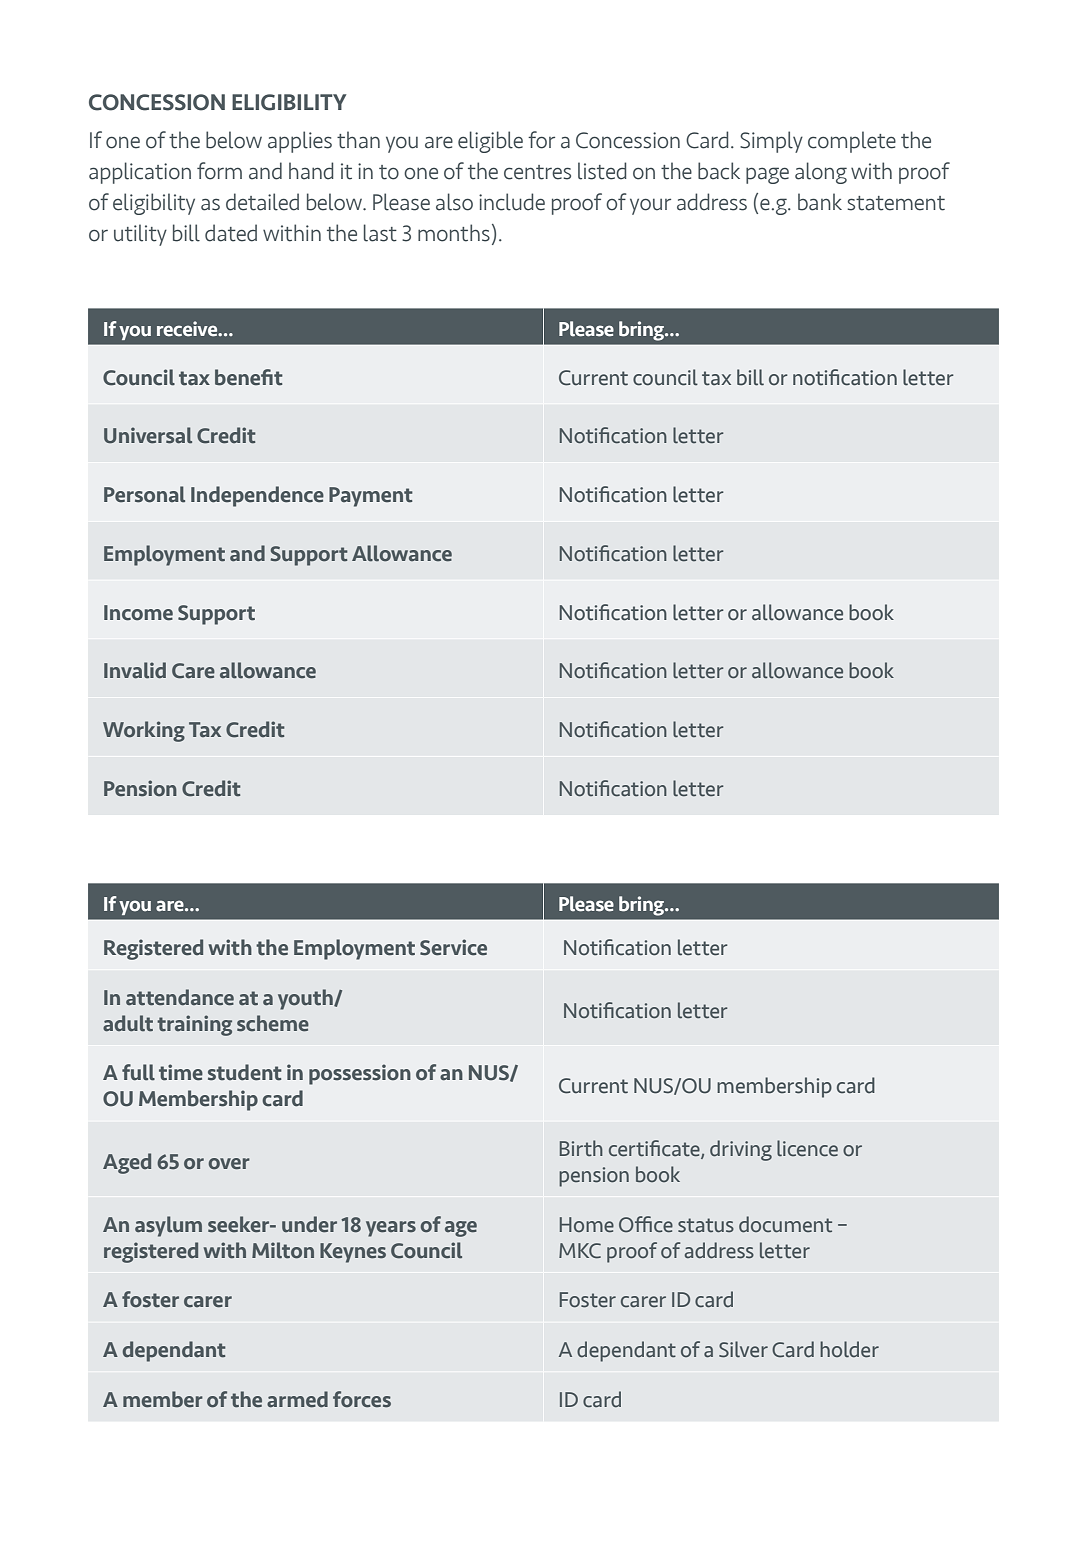  What do you see at coordinates (219, 171) in the document?
I see `form` at bounding box center [219, 171].
